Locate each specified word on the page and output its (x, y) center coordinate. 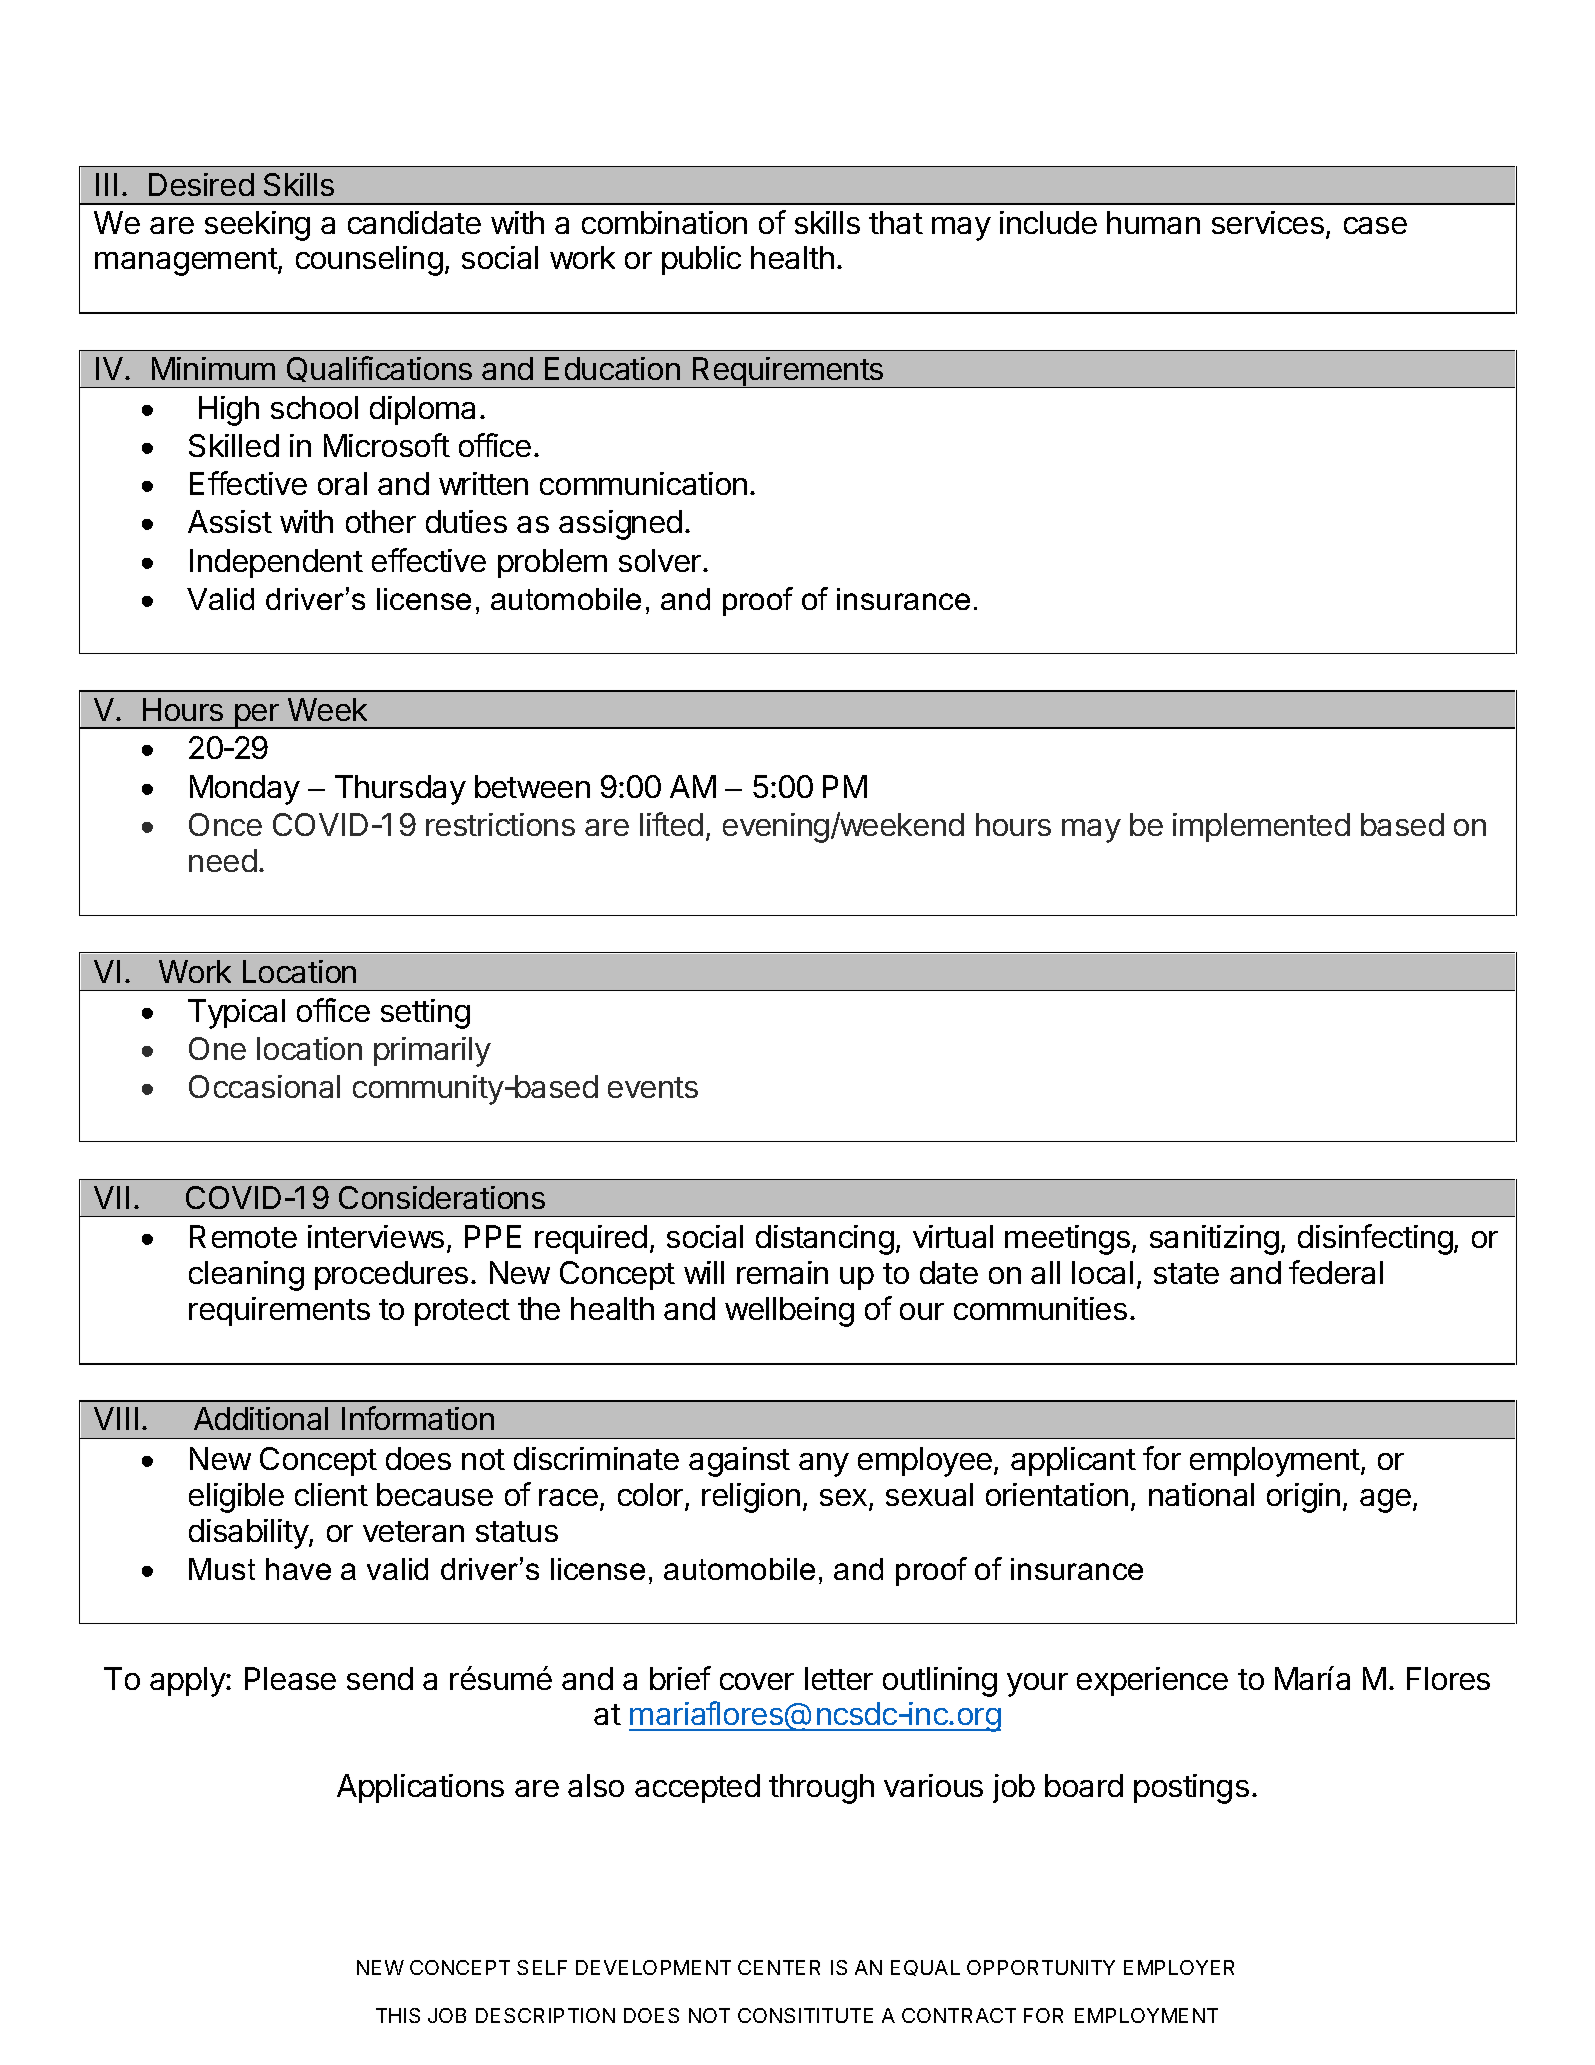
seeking (257, 226)
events (653, 1087)
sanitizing (1214, 1240)
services (1268, 222)
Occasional (264, 1086)
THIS (398, 2015)
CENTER (779, 1967)
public (701, 260)
